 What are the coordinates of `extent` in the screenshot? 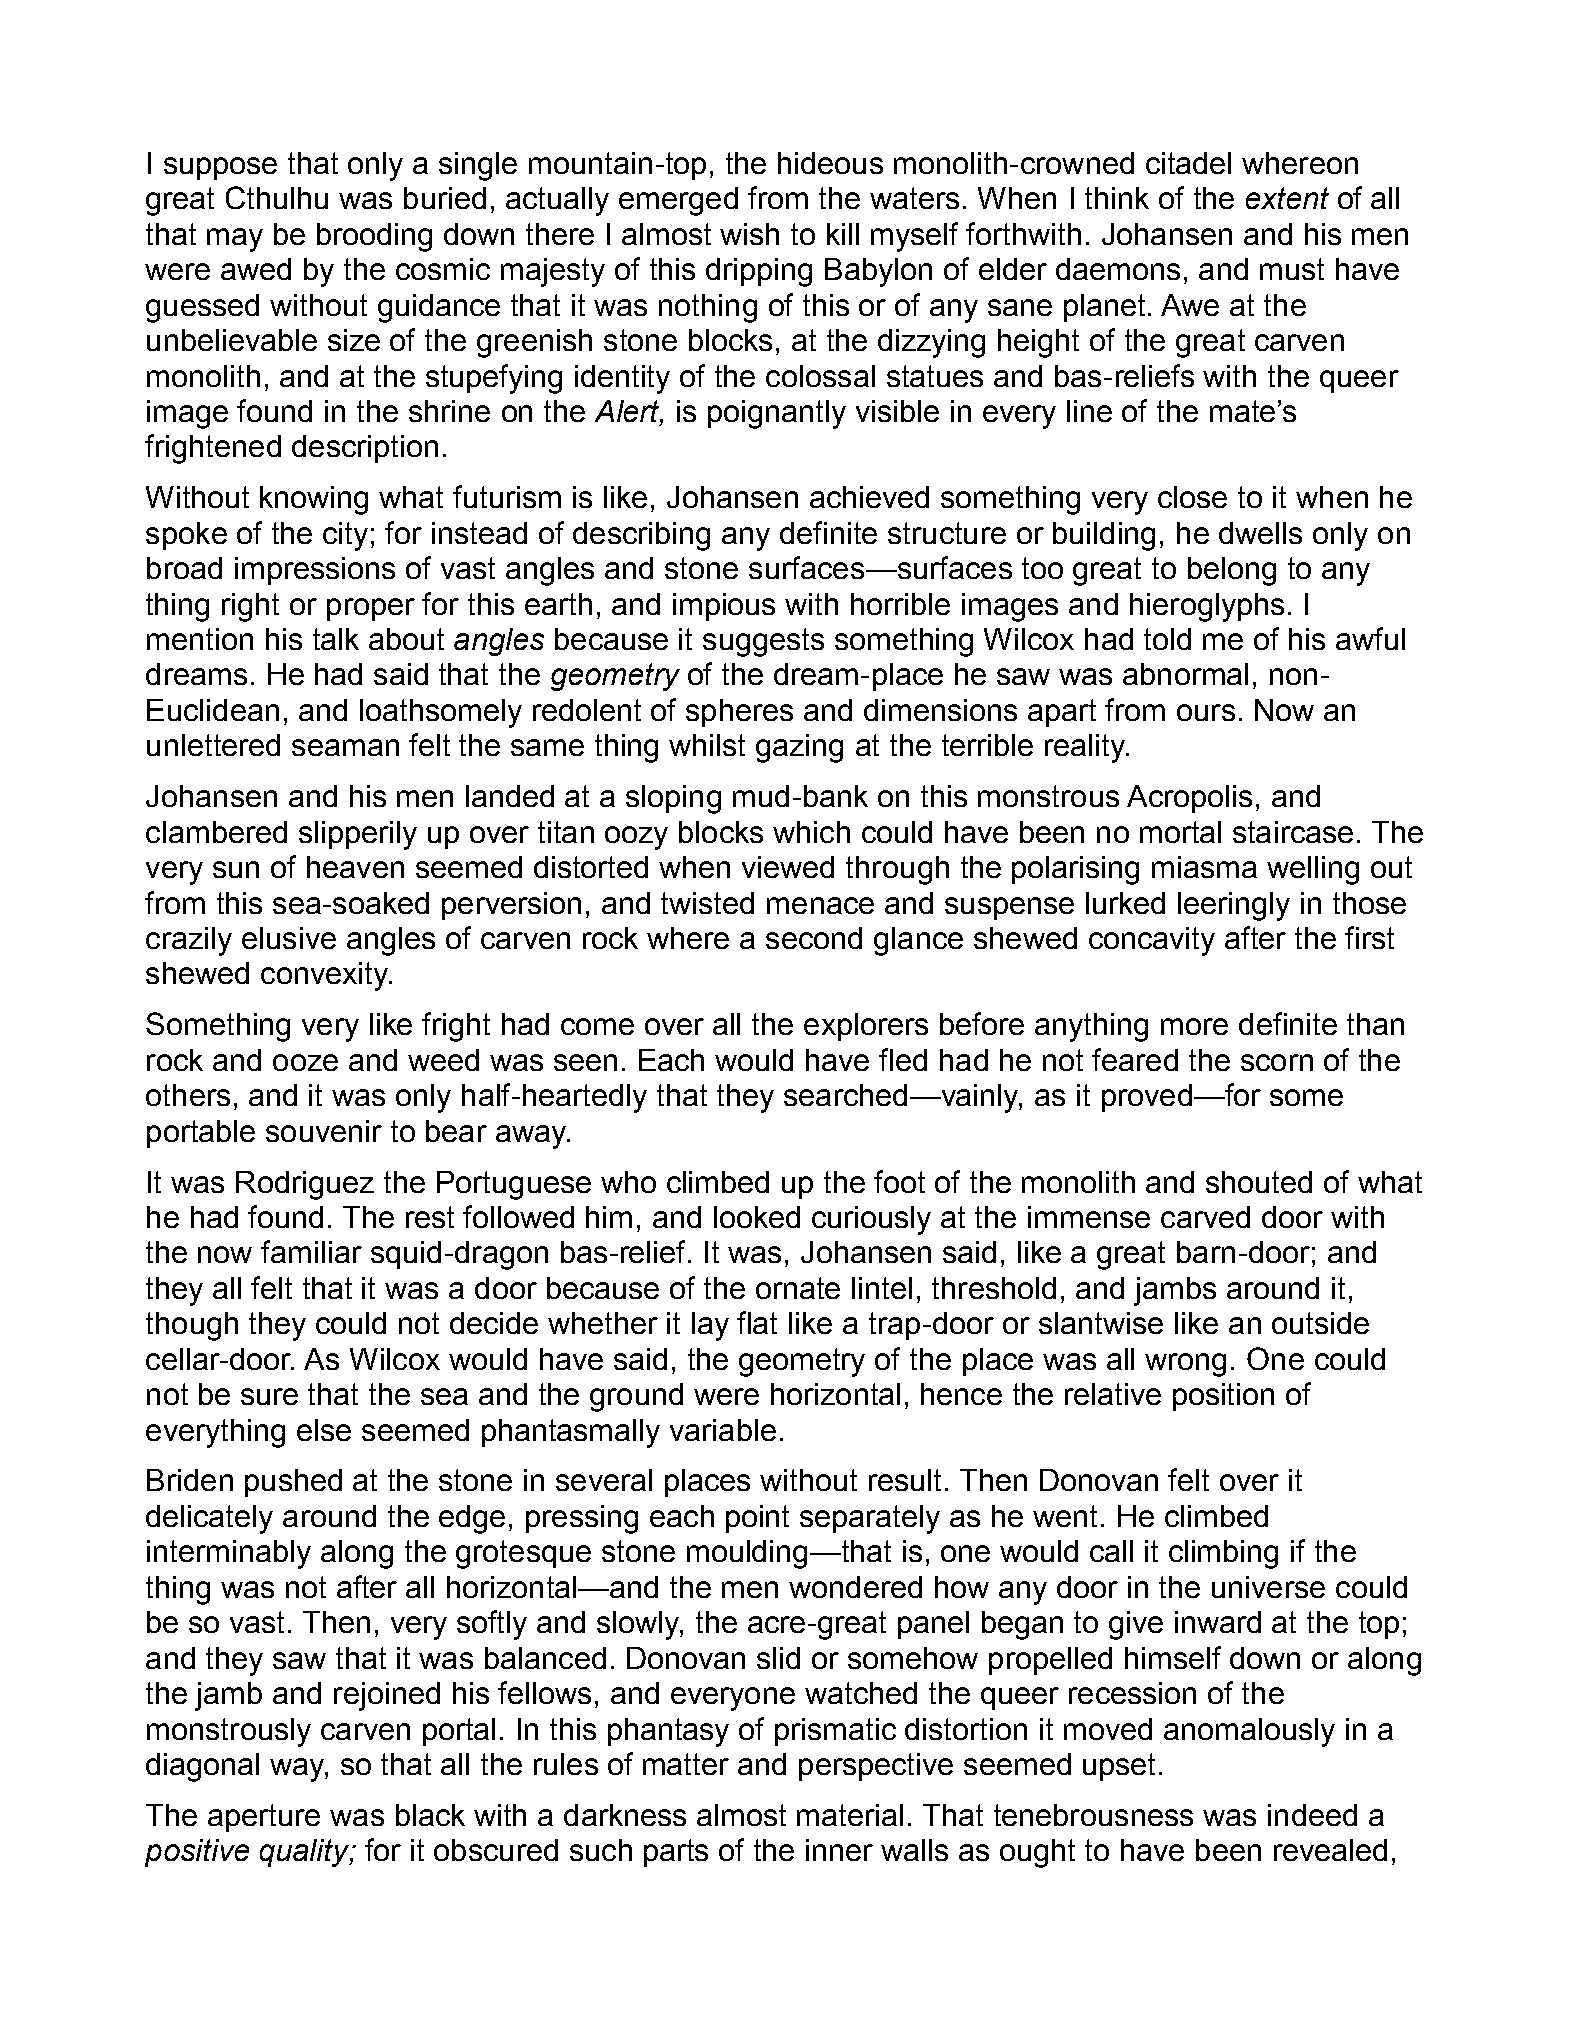 It's located at (1287, 198).
